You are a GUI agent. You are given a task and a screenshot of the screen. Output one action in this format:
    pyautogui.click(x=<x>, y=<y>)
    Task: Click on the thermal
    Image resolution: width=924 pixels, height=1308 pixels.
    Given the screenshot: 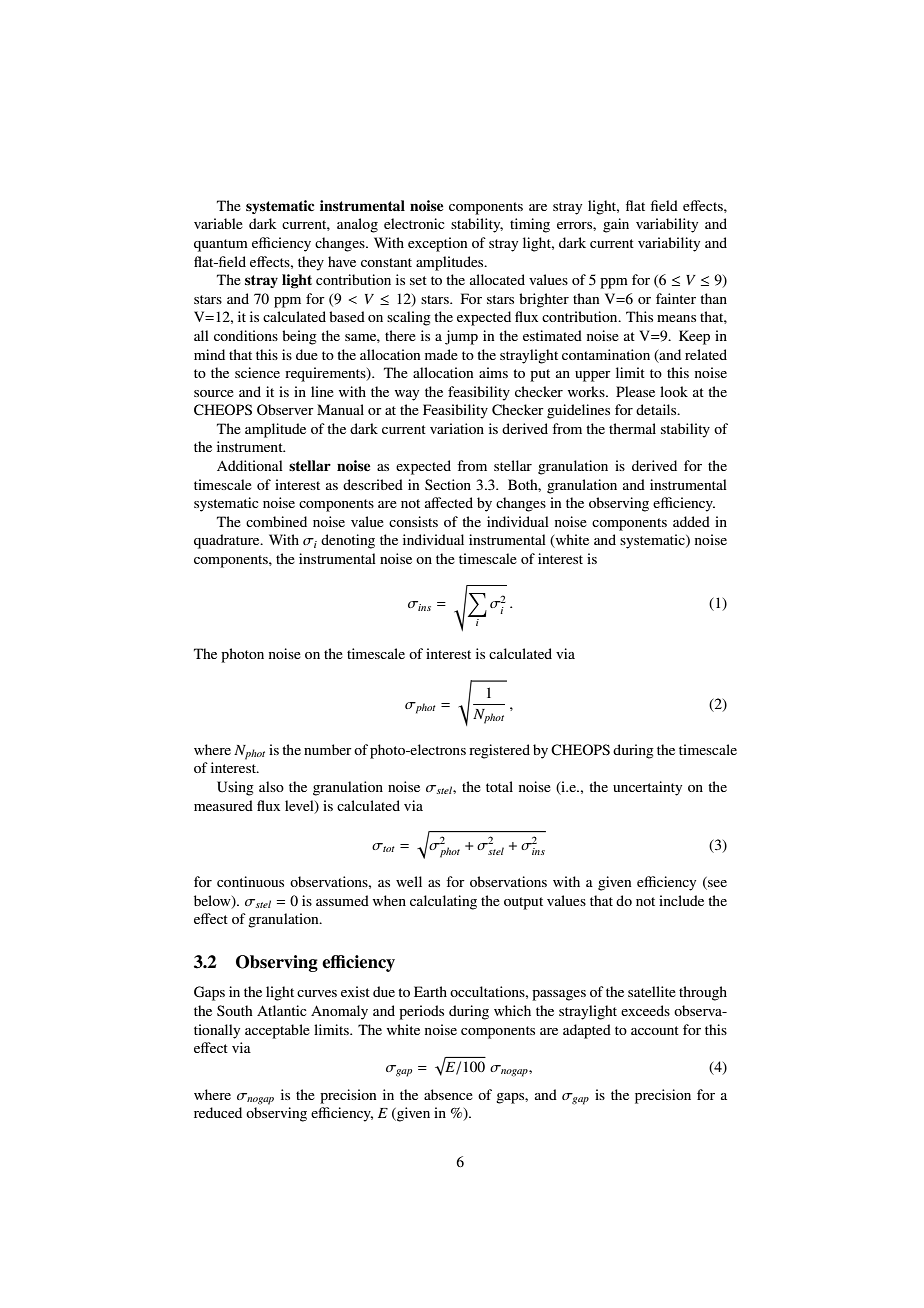 What is the action you would take?
    pyautogui.click(x=632, y=428)
